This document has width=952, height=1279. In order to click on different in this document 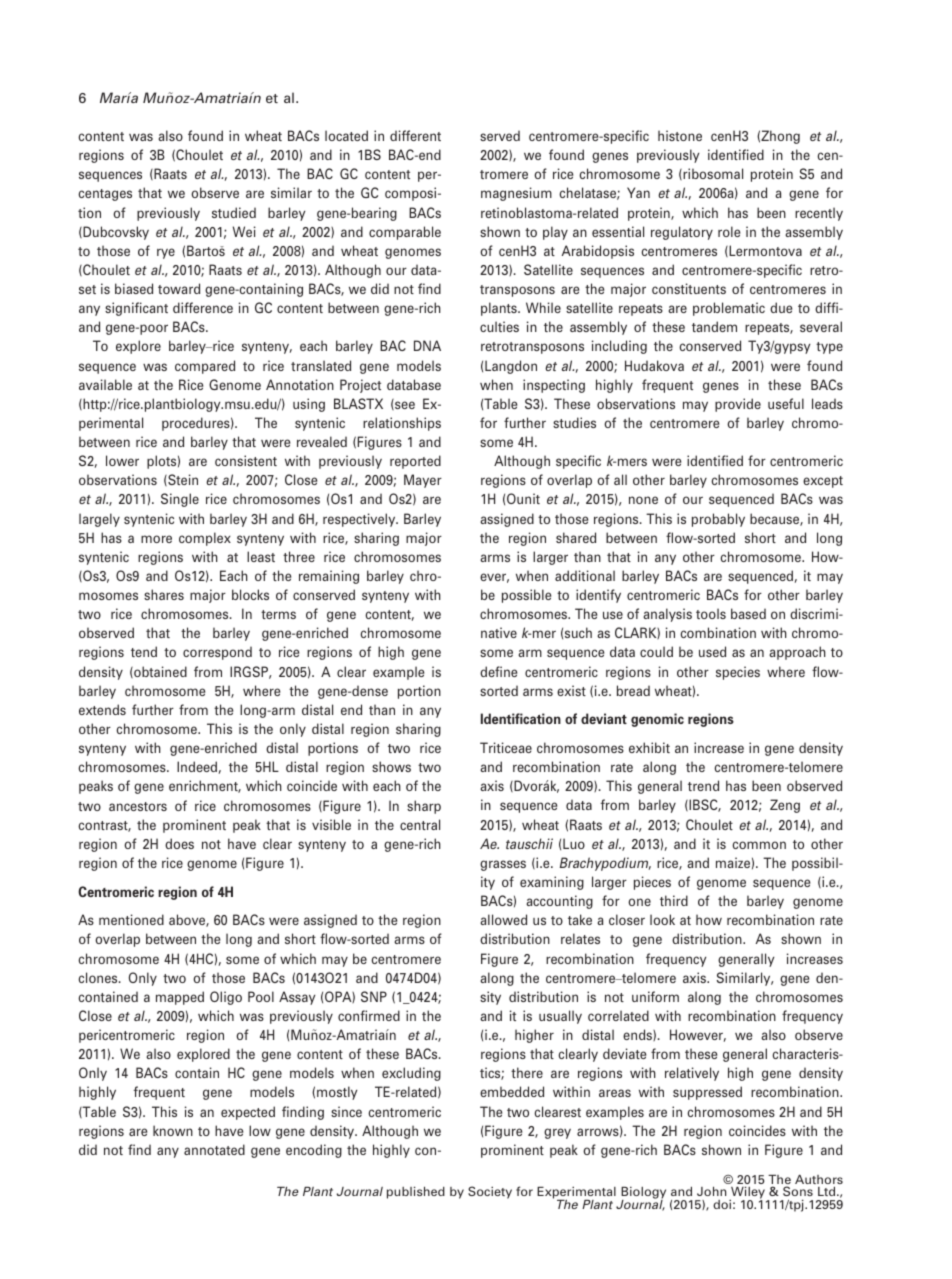, I will do `click(415, 135)`.
